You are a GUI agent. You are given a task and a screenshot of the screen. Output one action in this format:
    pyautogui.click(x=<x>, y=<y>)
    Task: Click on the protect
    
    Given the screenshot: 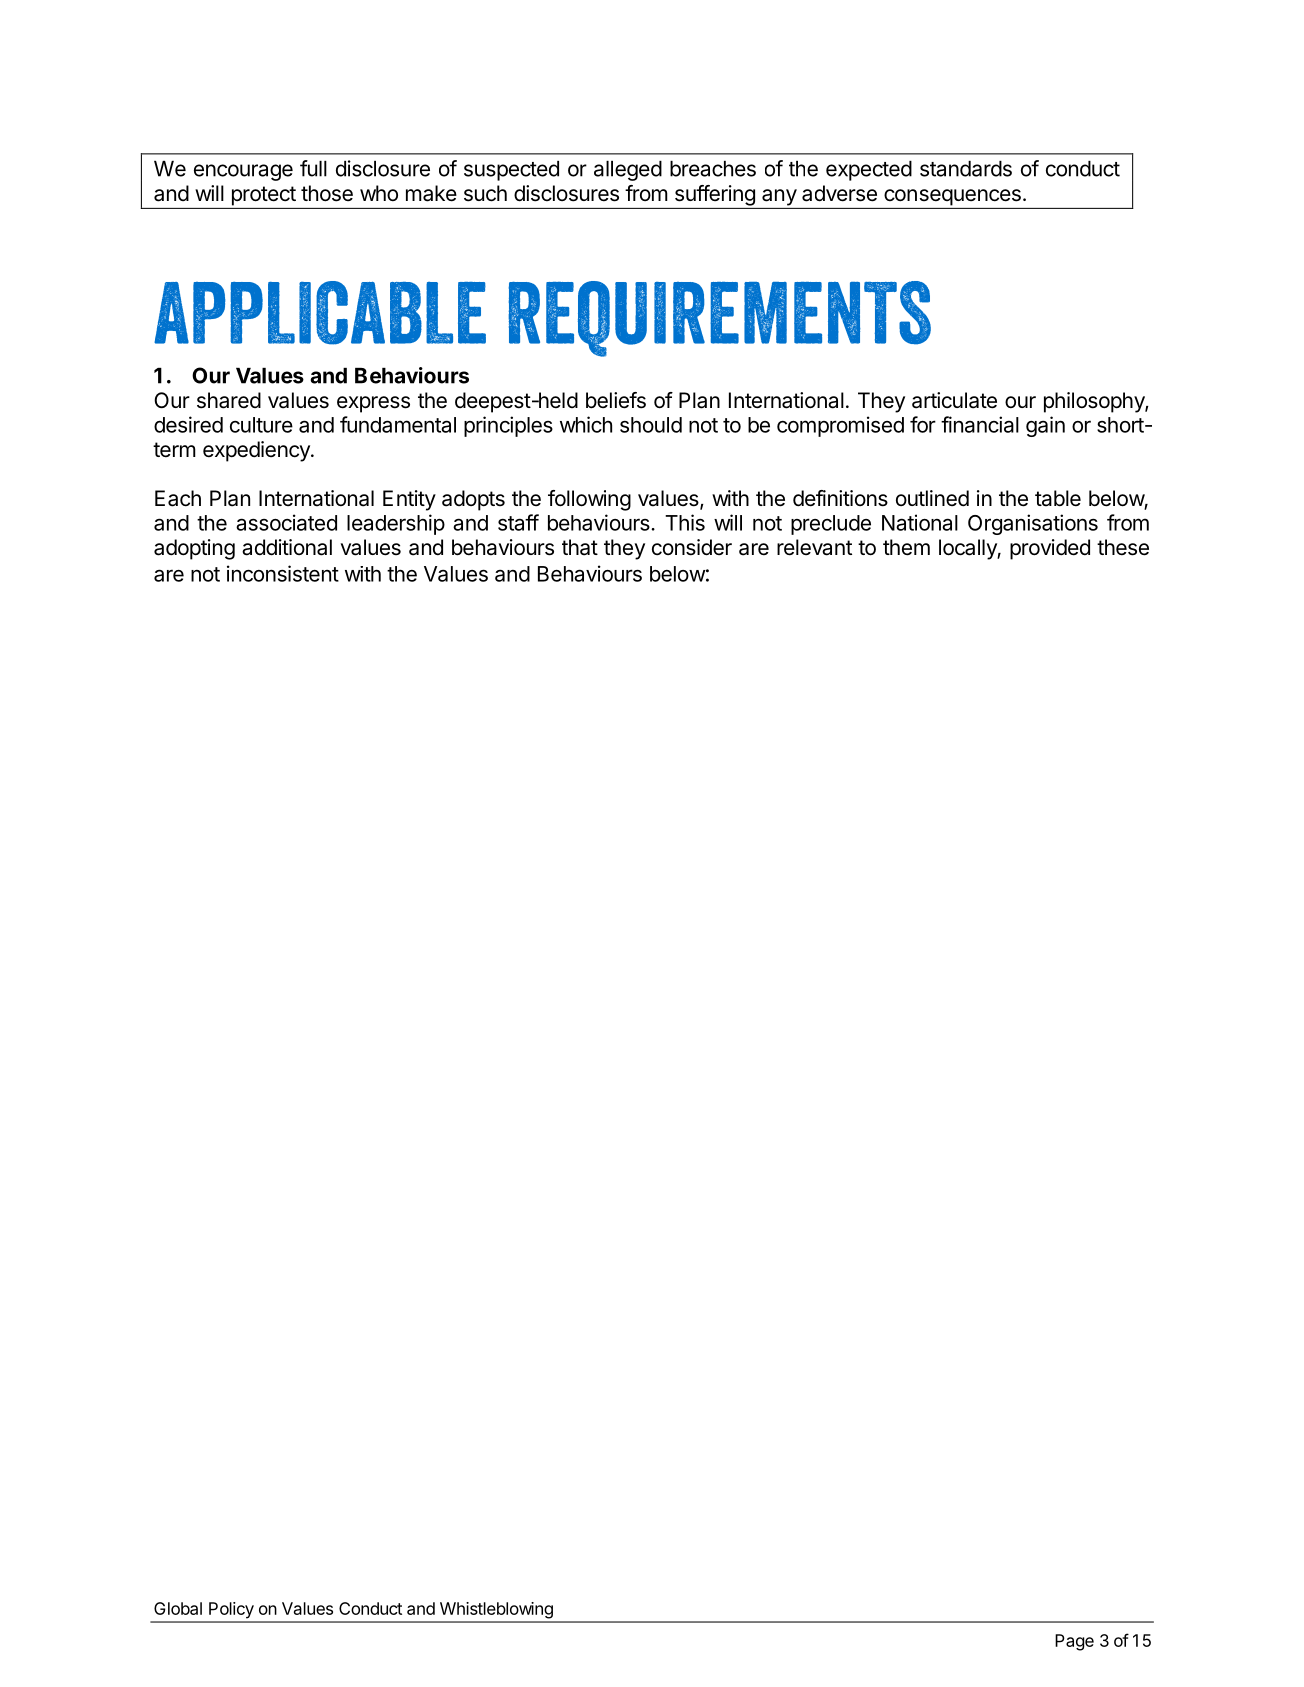 What is the action you would take?
    pyautogui.click(x=264, y=196)
